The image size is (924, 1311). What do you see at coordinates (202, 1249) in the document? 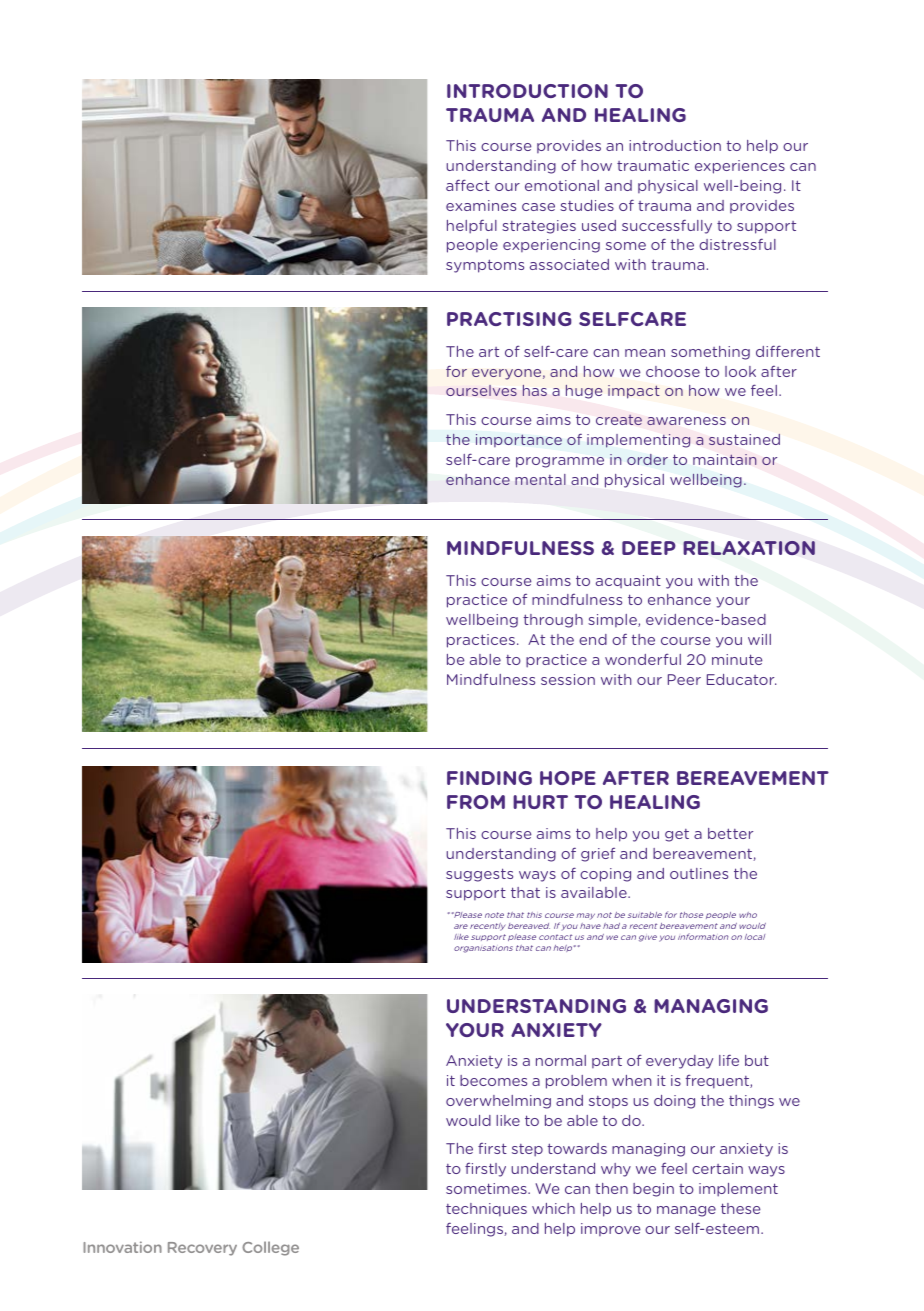
I see `Recovery` at bounding box center [202, 1249].
